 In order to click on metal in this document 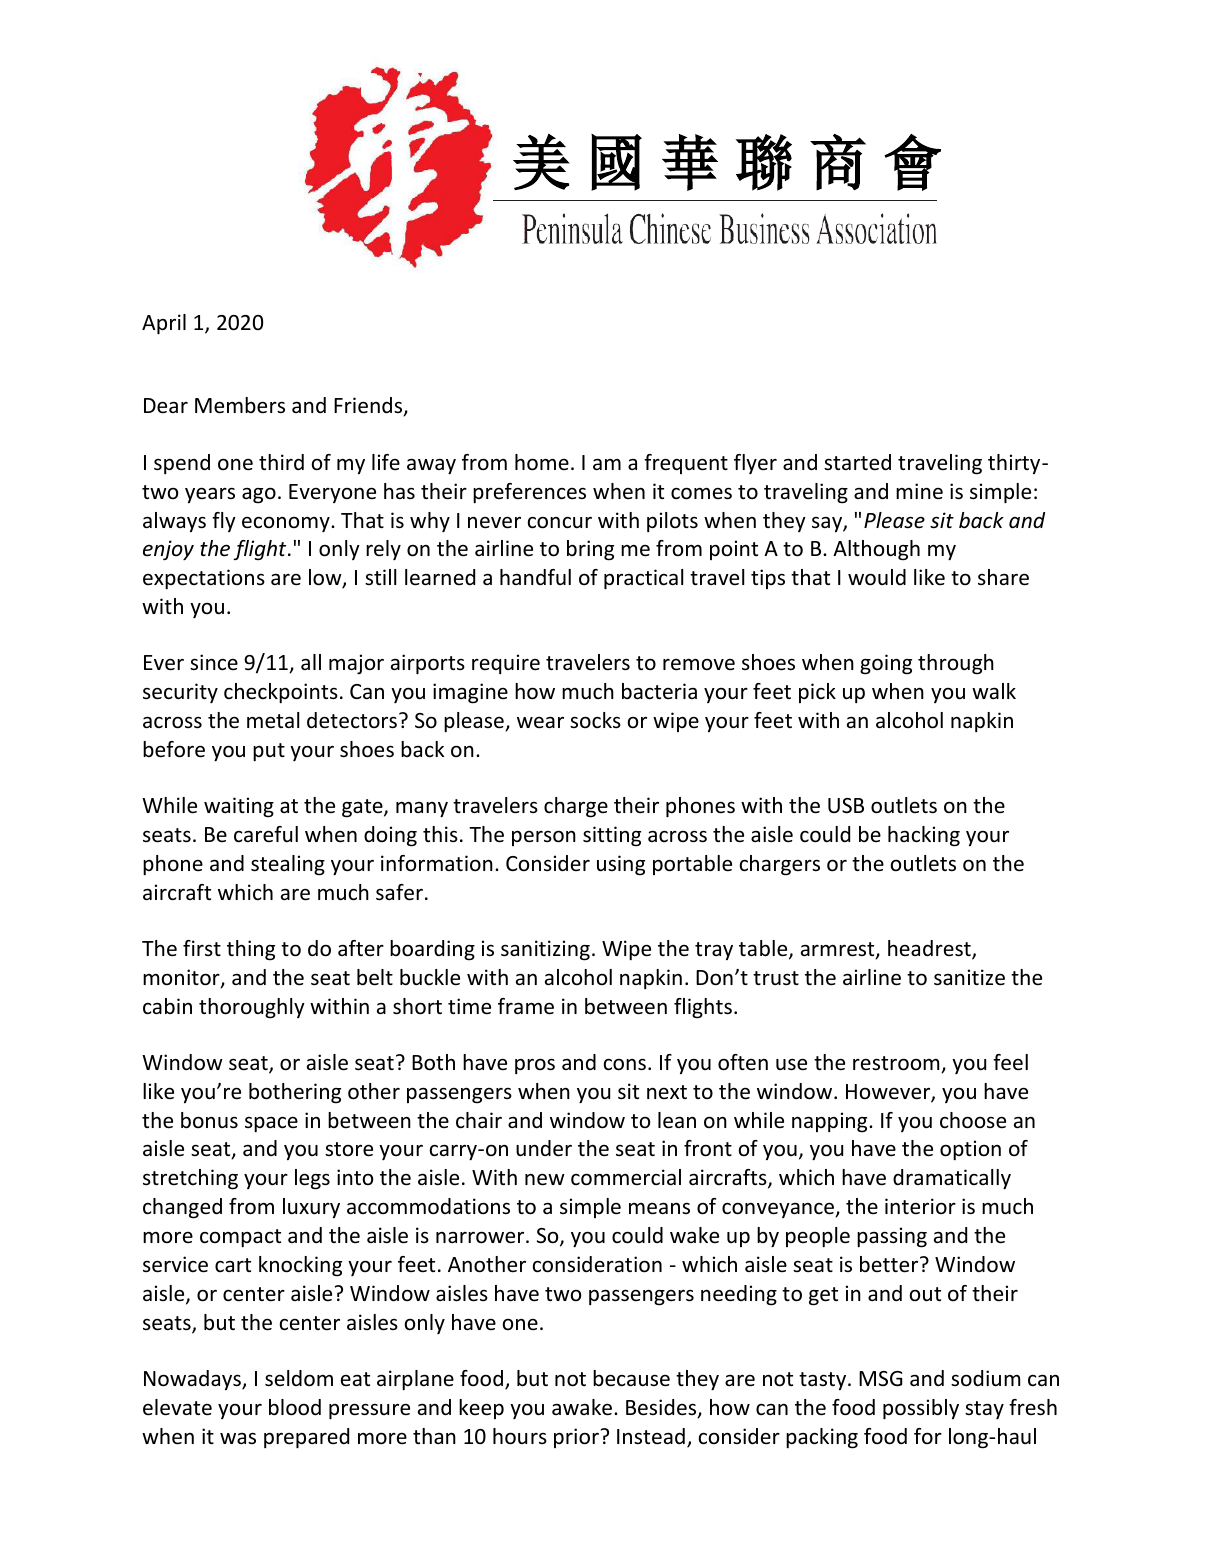, I will do `click(273, 720)`.
